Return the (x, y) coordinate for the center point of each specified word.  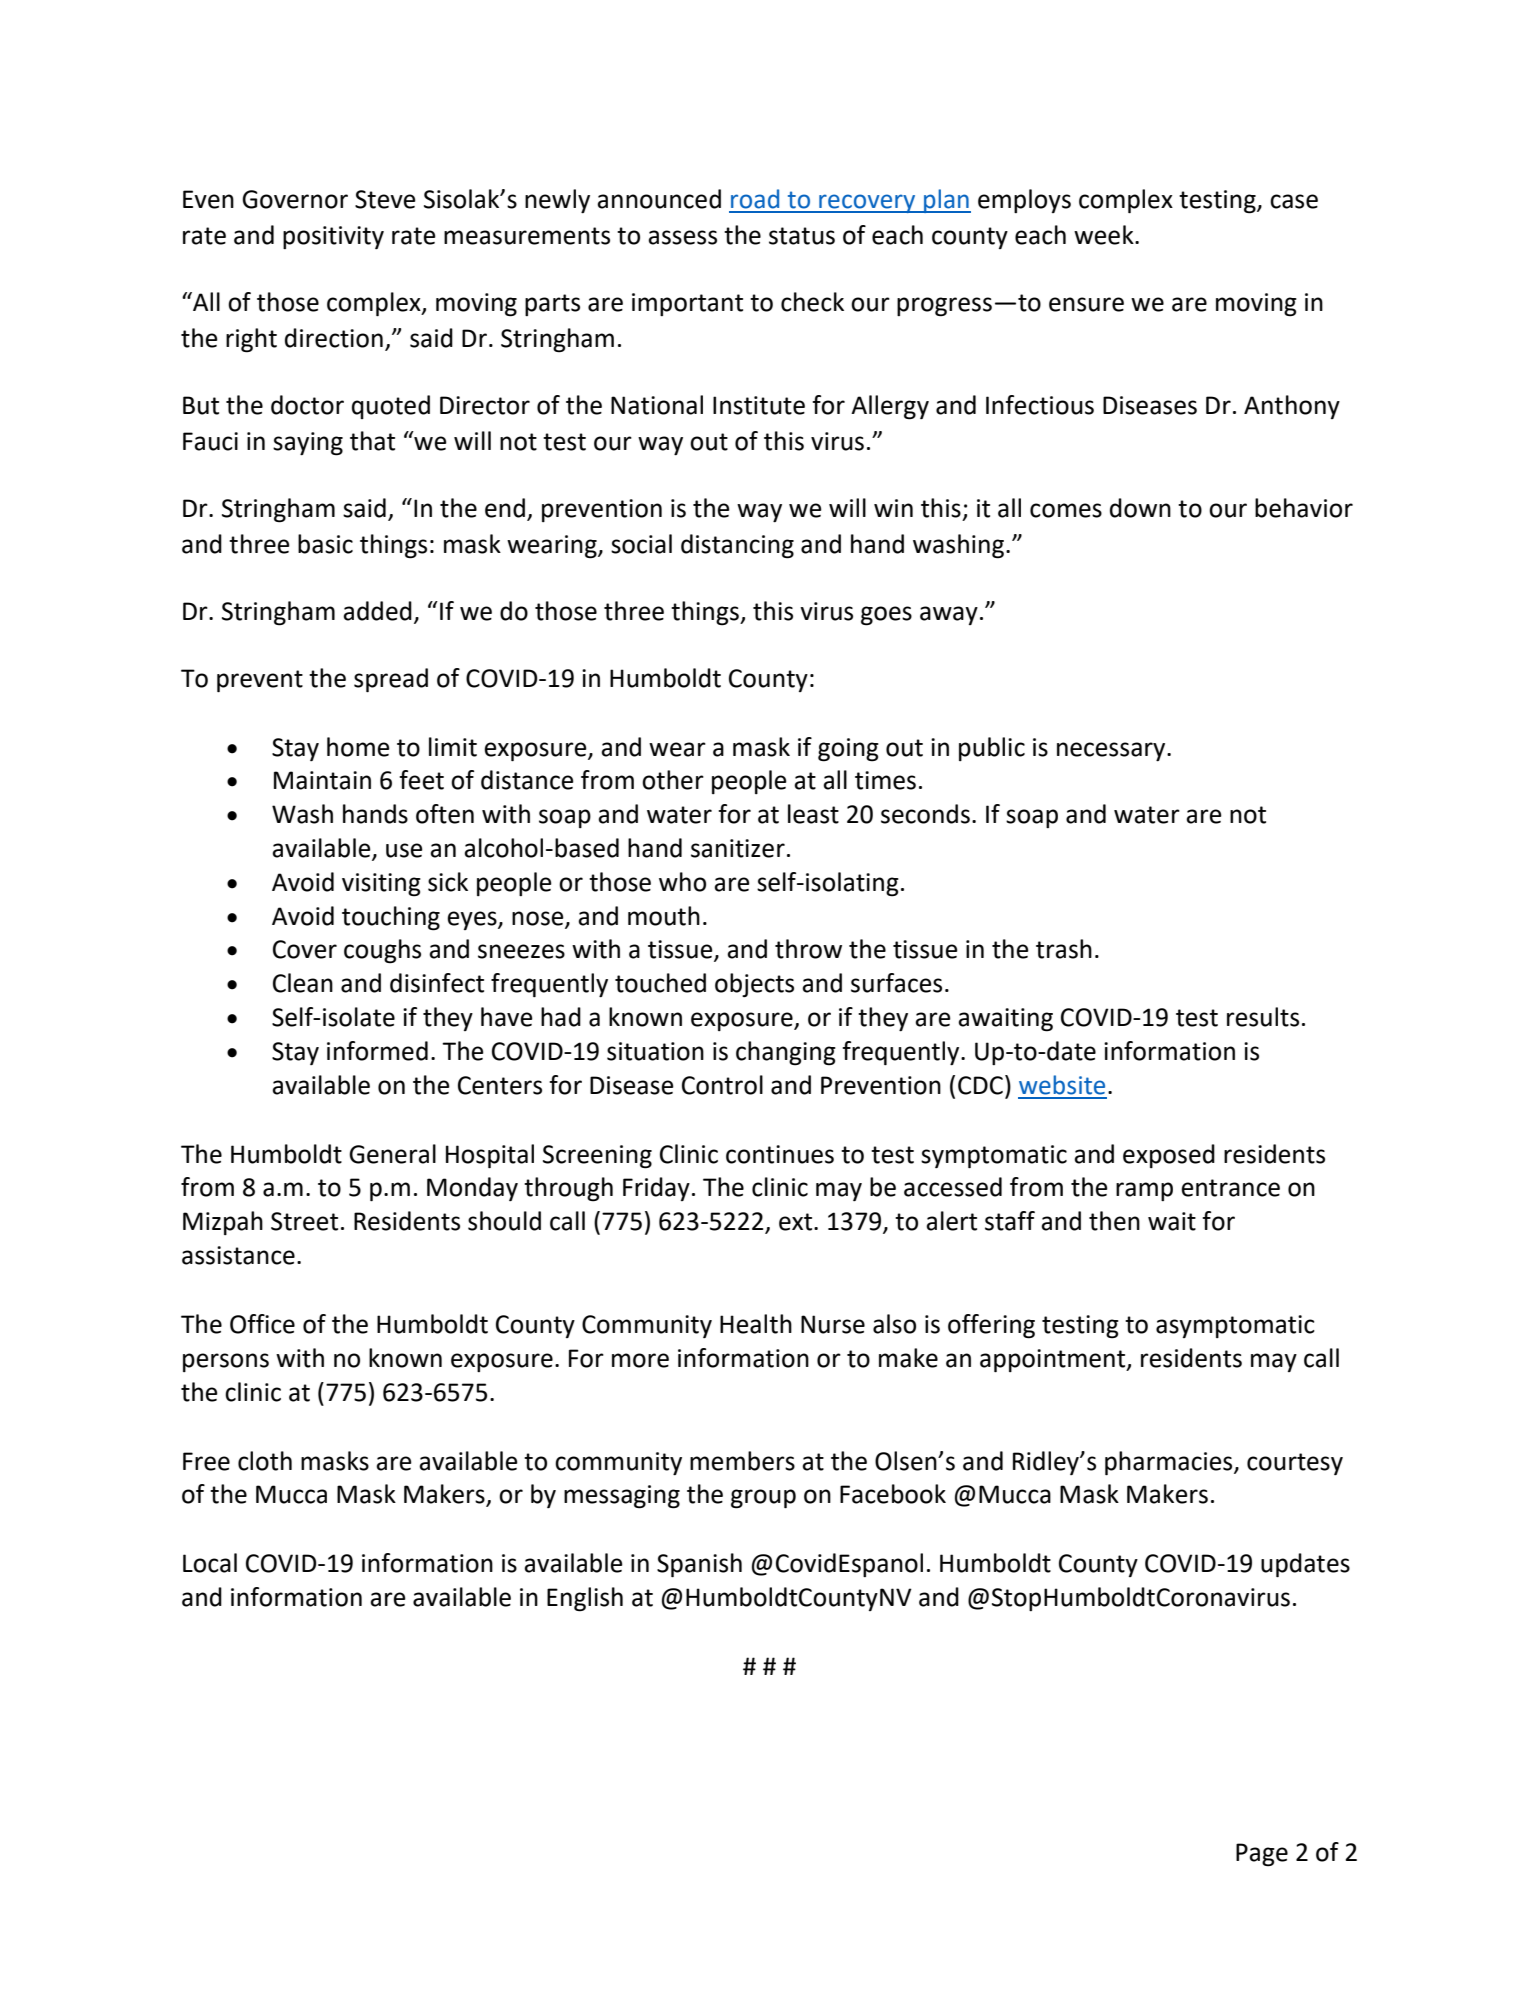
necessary (1112, 751)
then (1114, 1221)
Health (756, 1324)
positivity (333, 237)
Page (1262, 1855)
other (673, 780)
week (1105, 235)
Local (210, 1563)
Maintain (322, 780)
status (802, 236)
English (585, 1599)
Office (262, 1324)
